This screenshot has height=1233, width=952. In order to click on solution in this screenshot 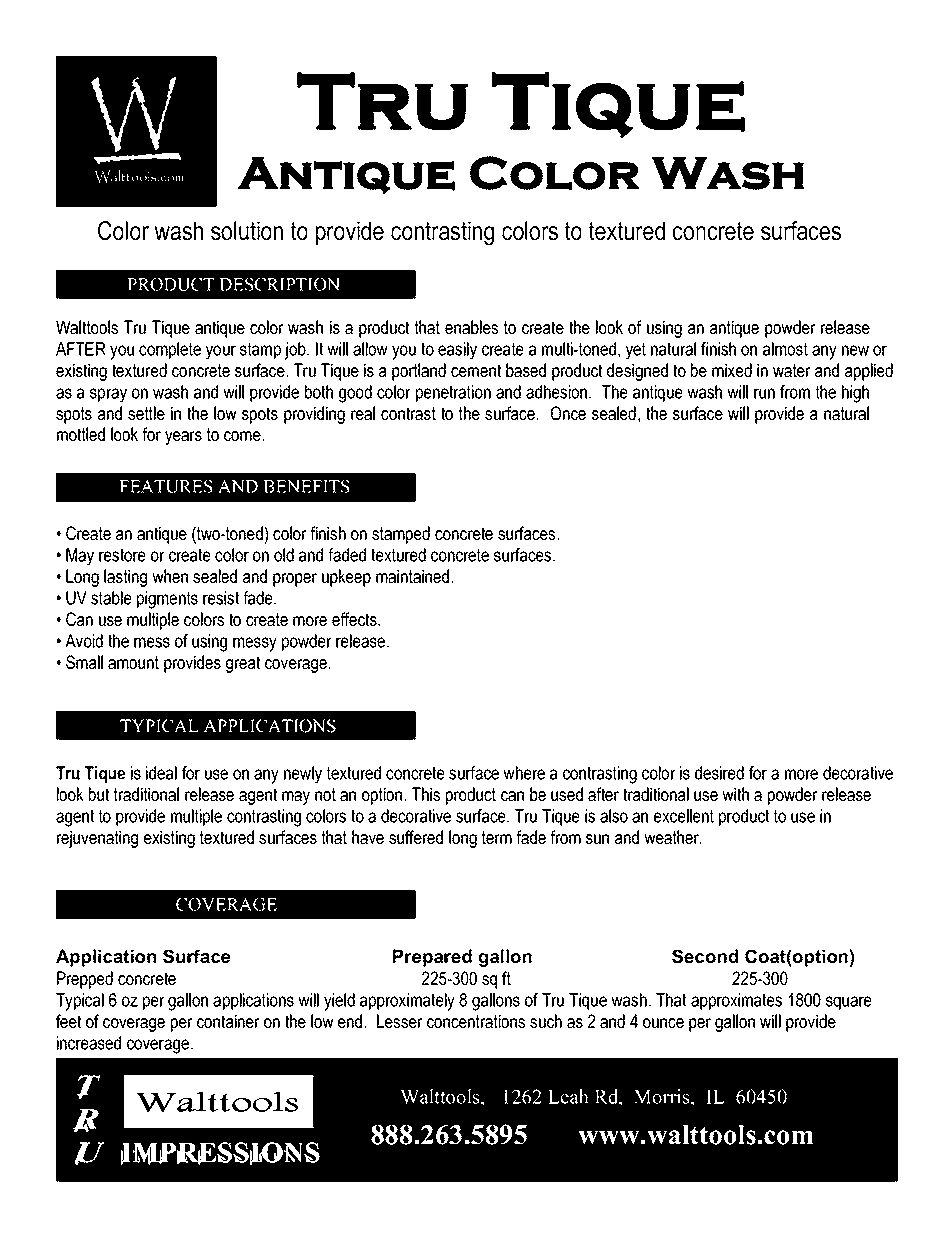, I will do `click(247, 231)`.
